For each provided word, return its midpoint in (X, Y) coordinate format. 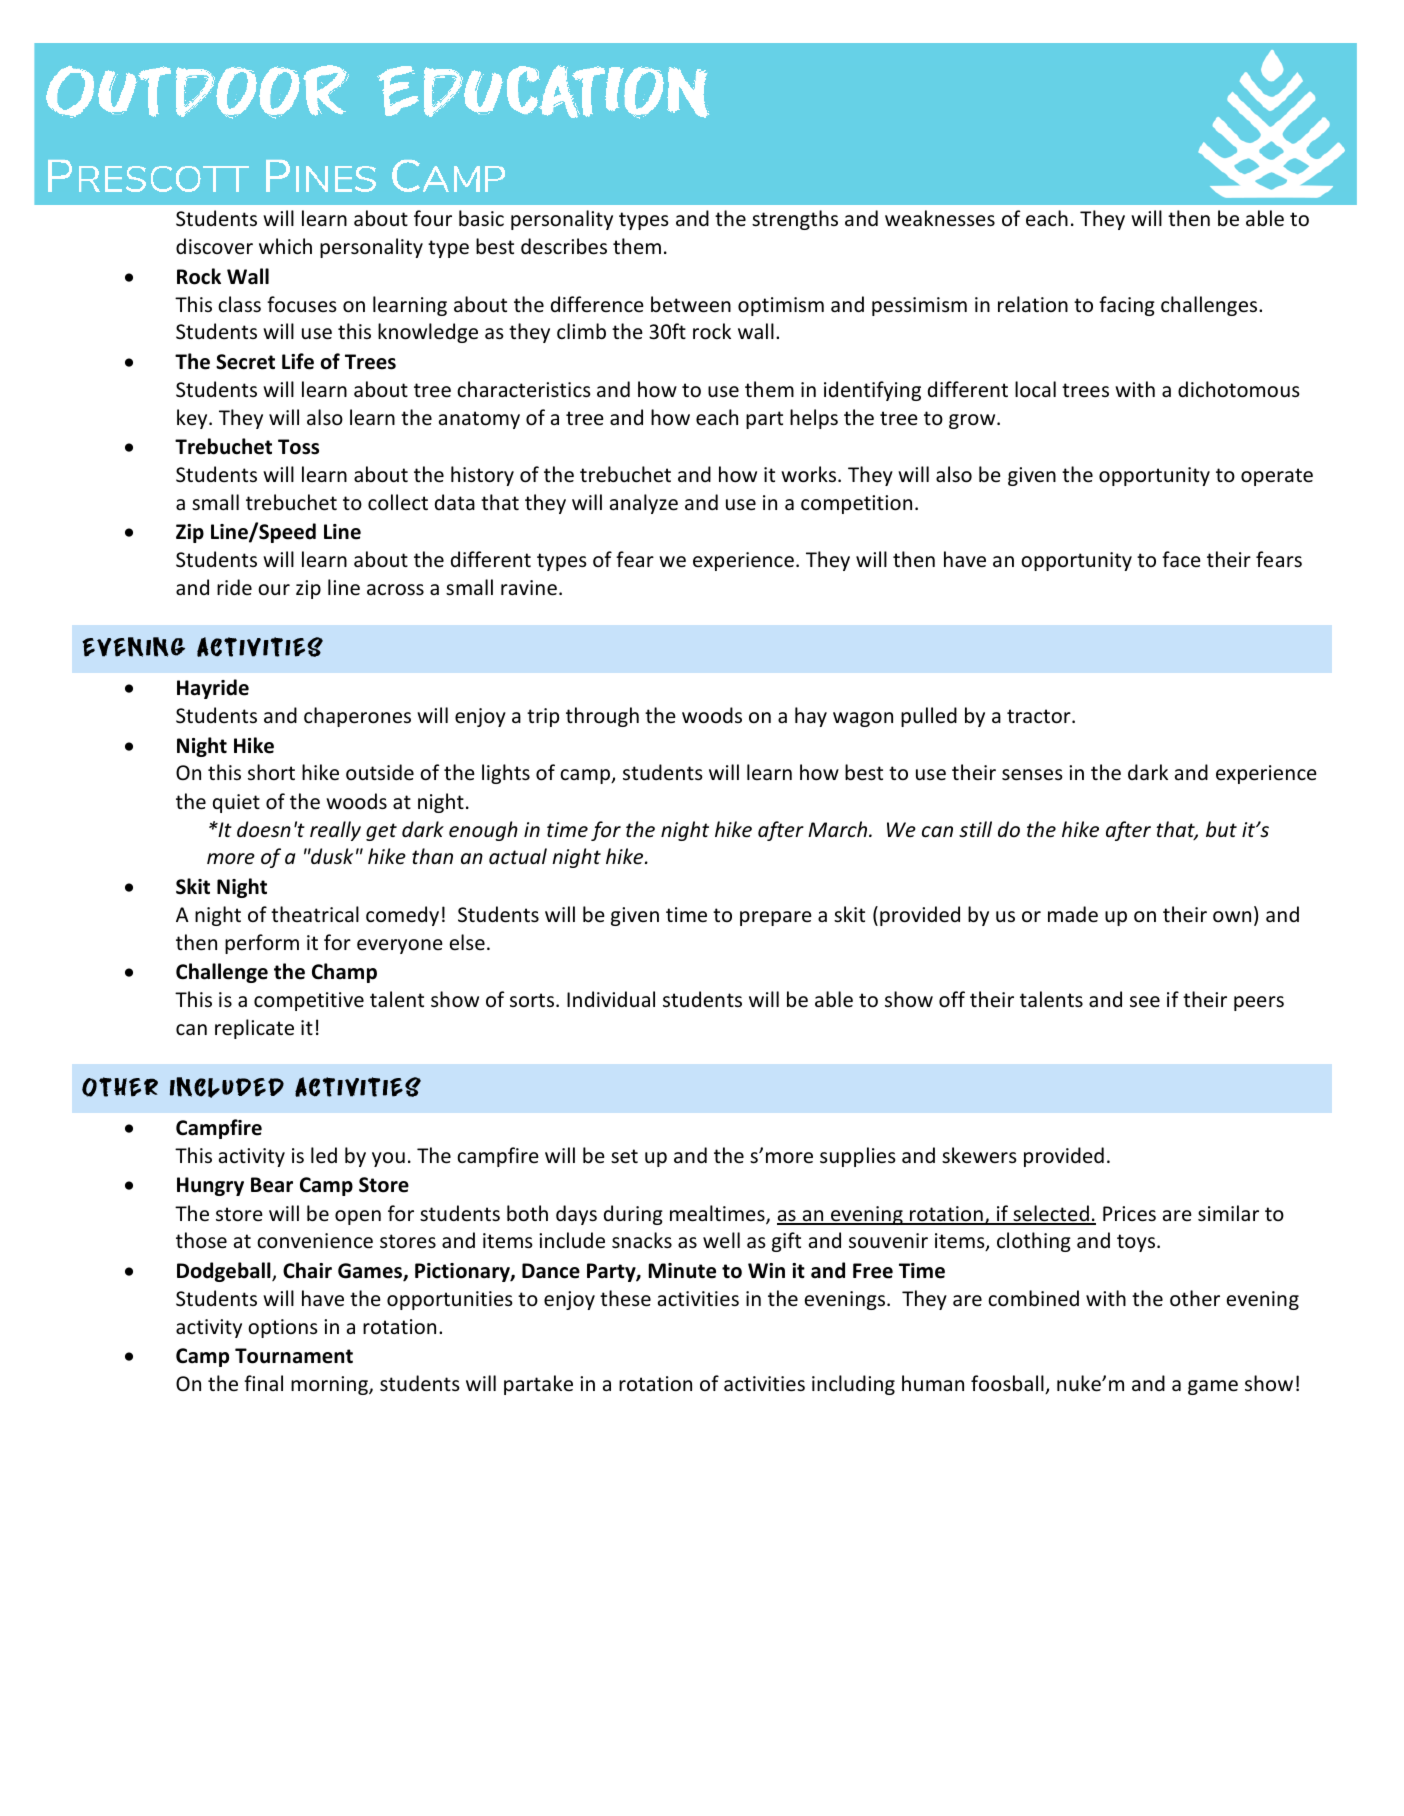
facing (1127, 306)
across (395, 590)
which (285, 246)
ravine (529, 588)
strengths (795, 220)
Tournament (294, 1356)
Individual (611, 999)
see (1145, 1002)
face (1181, 559)
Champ (344, 973)
